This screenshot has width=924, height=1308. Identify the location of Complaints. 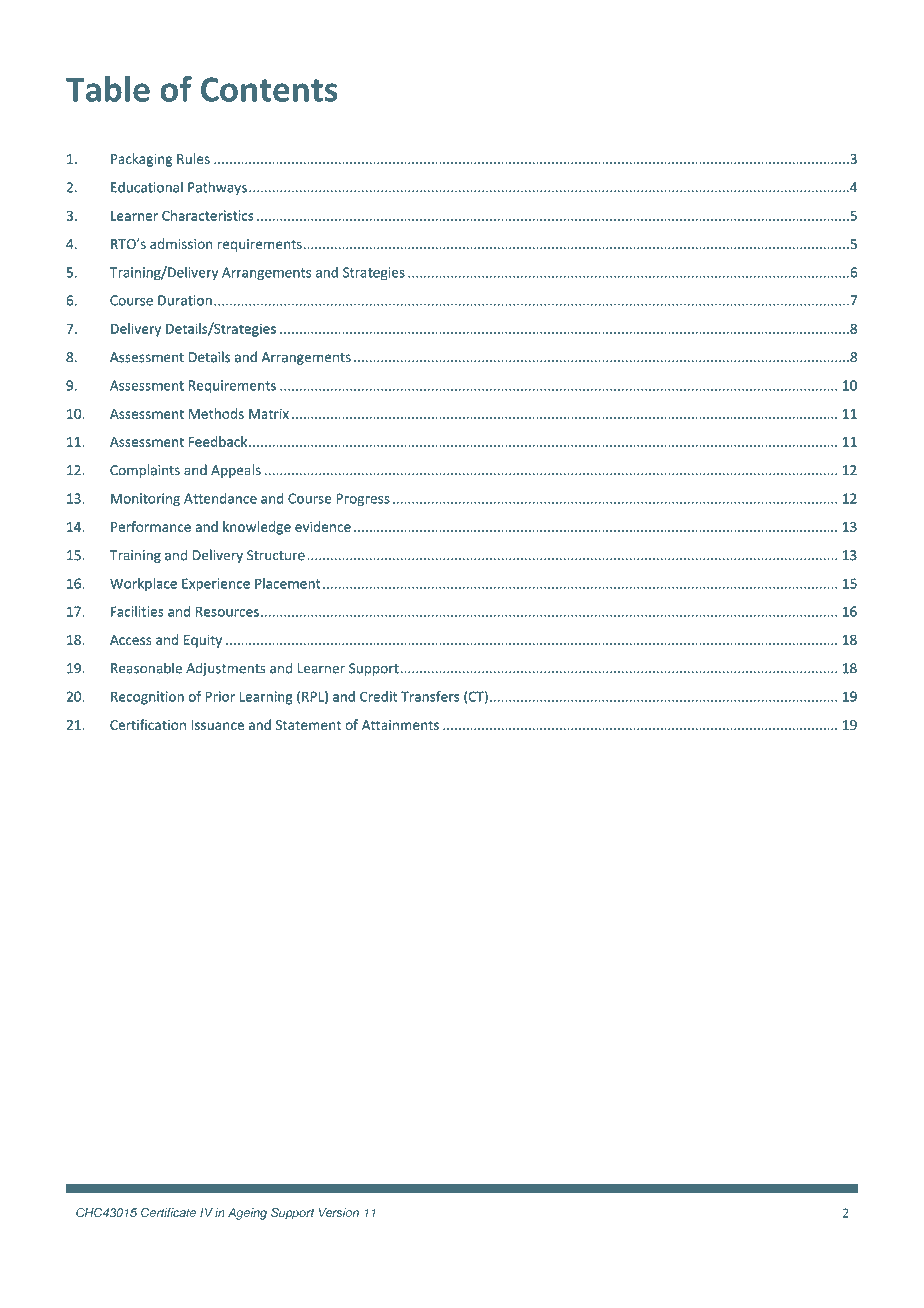
(145, 471).
